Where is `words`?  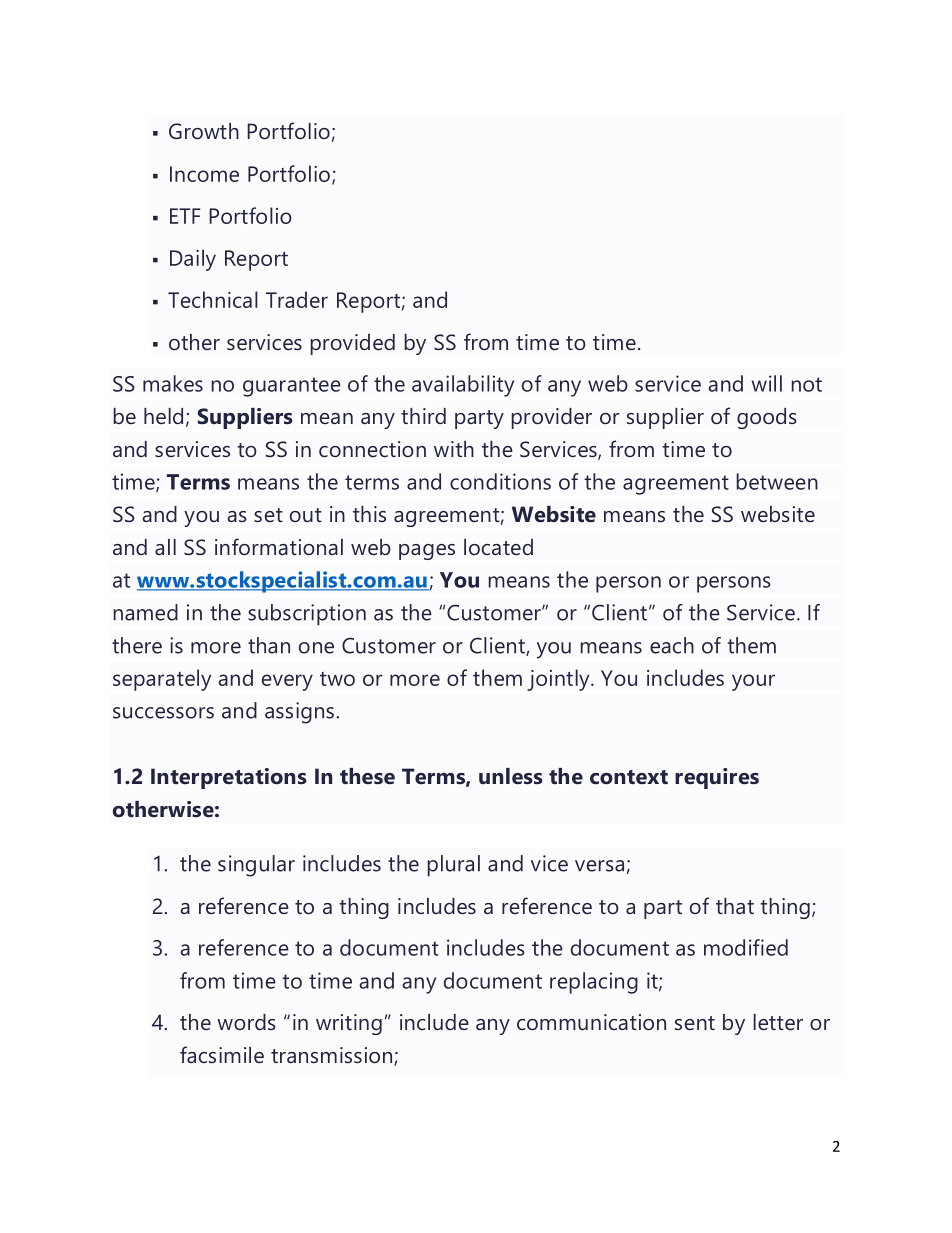 words is located at coordinates (246, 1022).
